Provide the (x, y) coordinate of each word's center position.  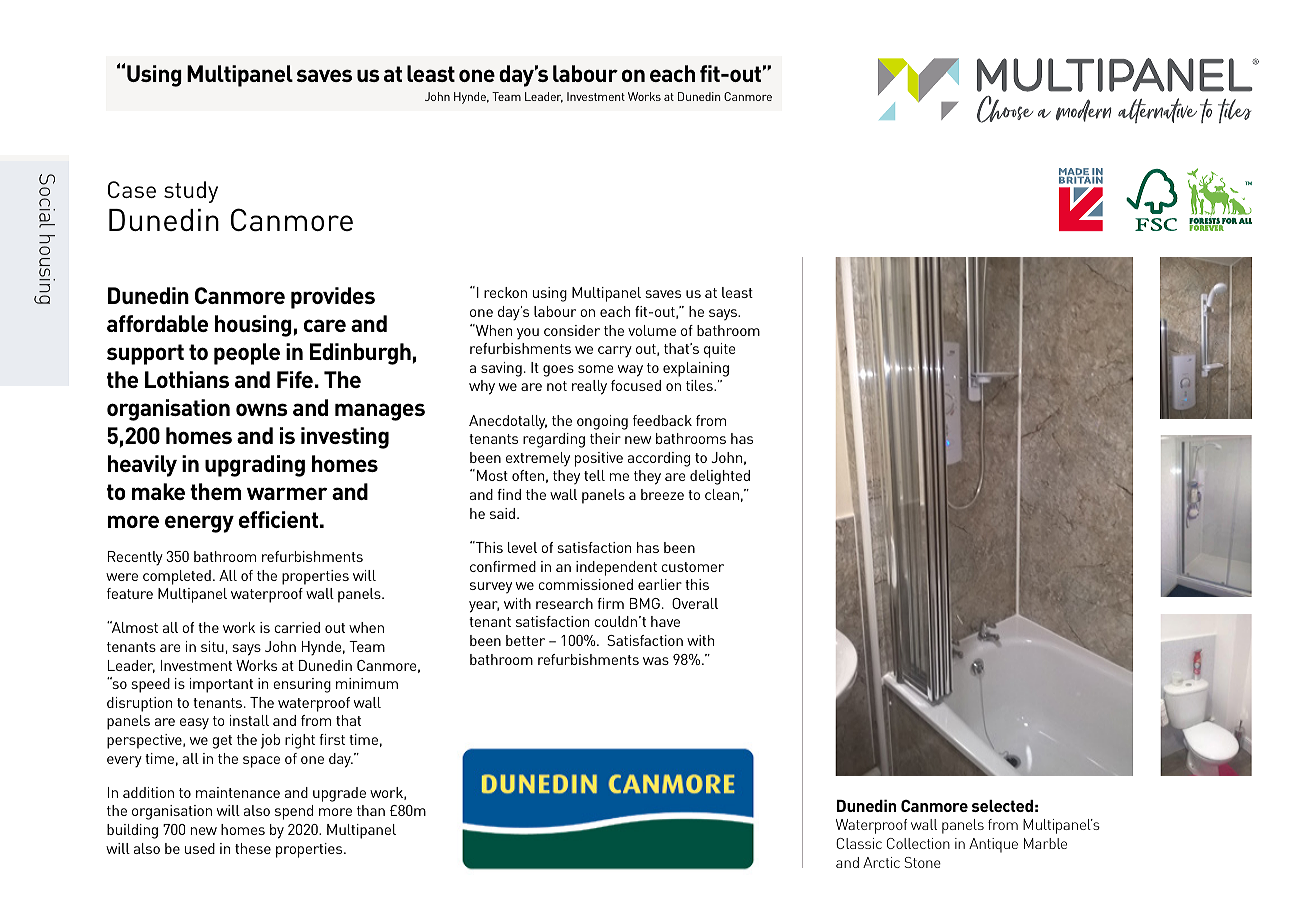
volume (652, 330)
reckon (505, 292)
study (191, 192)
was (656, 661)
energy (199, 524)
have (665, 621)
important (221, 685)
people (247, 354)
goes (558, 371)
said (504, 513)
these (253, 848)
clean (722, 494)
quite (719, 350)
